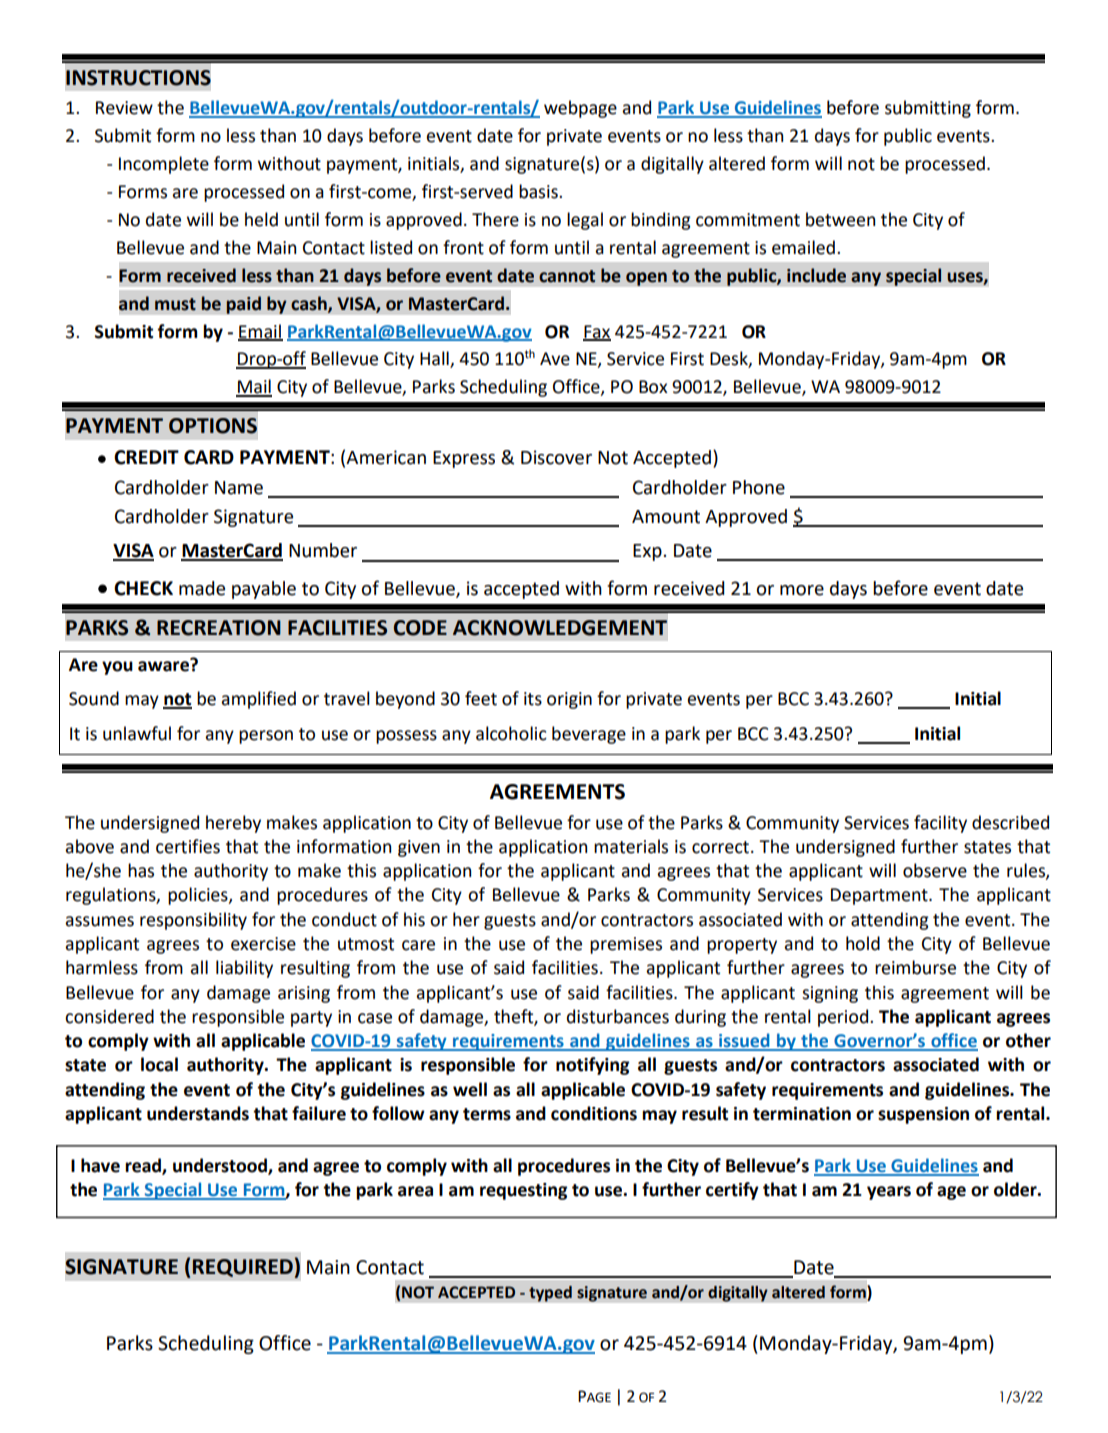 The width and height of the screenshot is (1108, 1433). What do you see at coordinates (631, 846) in the screenshot?
I see `materials` at bounding box center [631, 846].
